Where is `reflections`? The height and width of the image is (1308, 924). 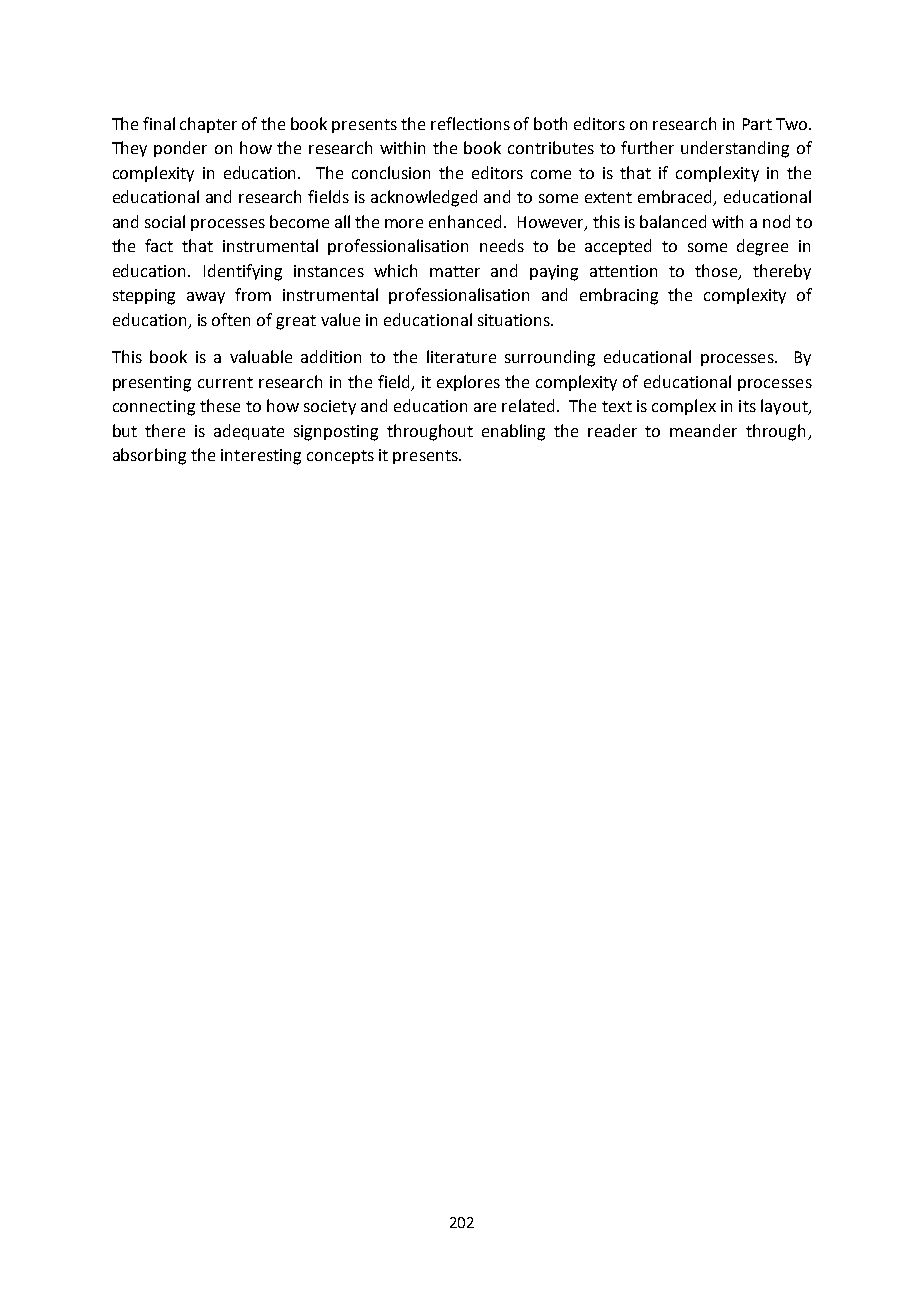
reflections is located at coordinates (470, 123).
